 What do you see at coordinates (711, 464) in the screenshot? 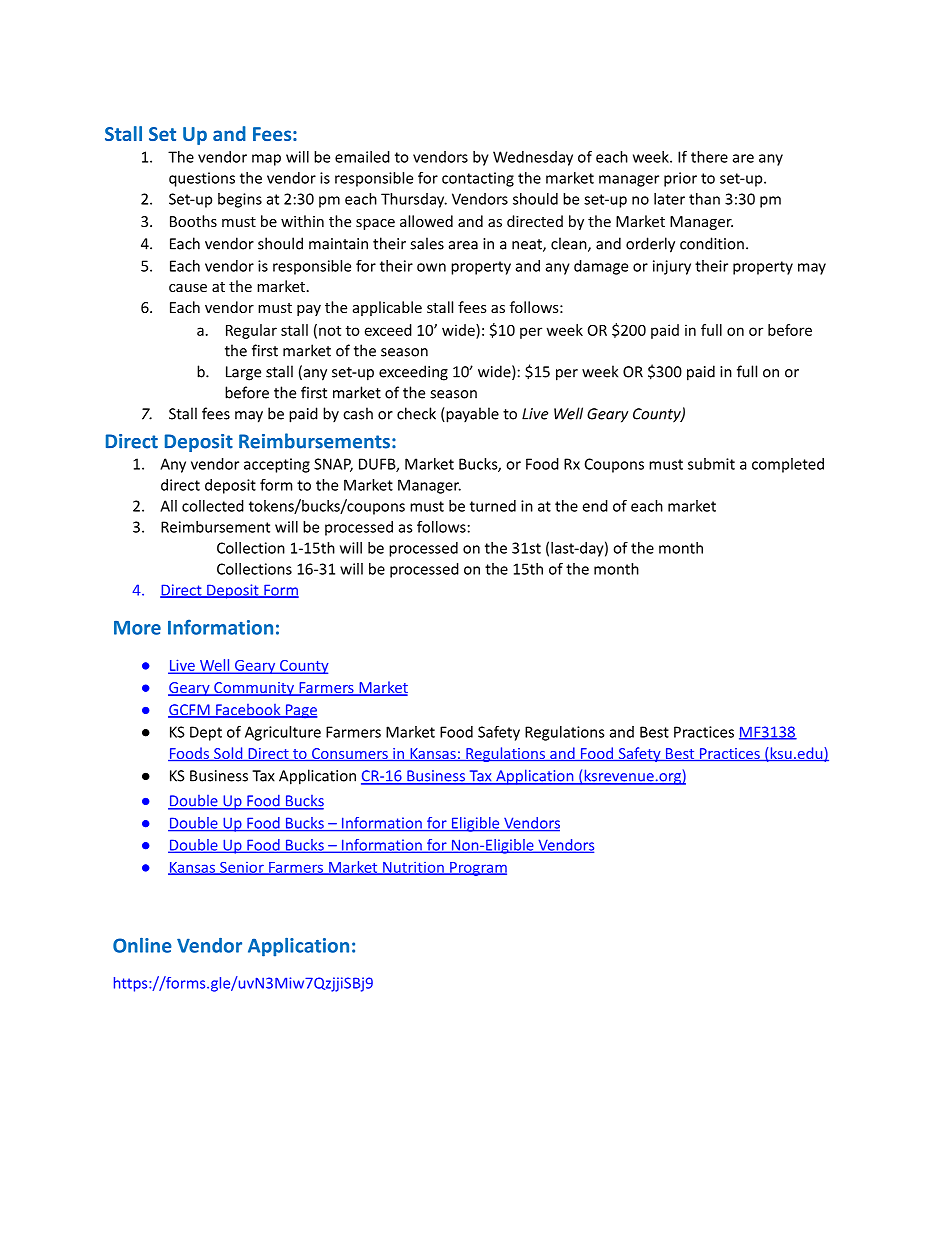
I see `submit` at bounding box center [711, 464].
